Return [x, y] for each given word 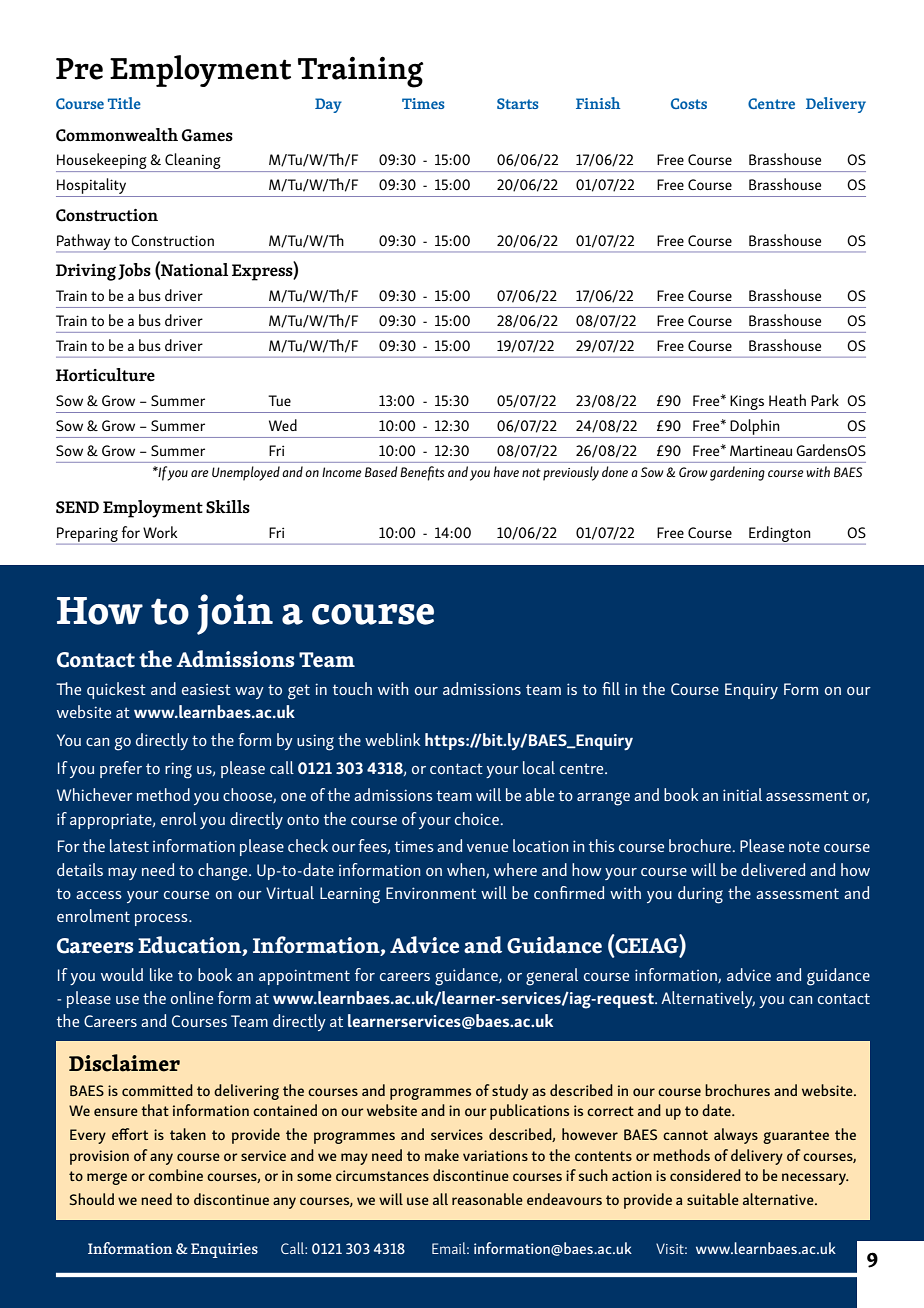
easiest [206, 689]
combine [175, 1175]
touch [352, 688]
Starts [518, 103]
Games [207, 135]
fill [611, 688]
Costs [689, 103]
